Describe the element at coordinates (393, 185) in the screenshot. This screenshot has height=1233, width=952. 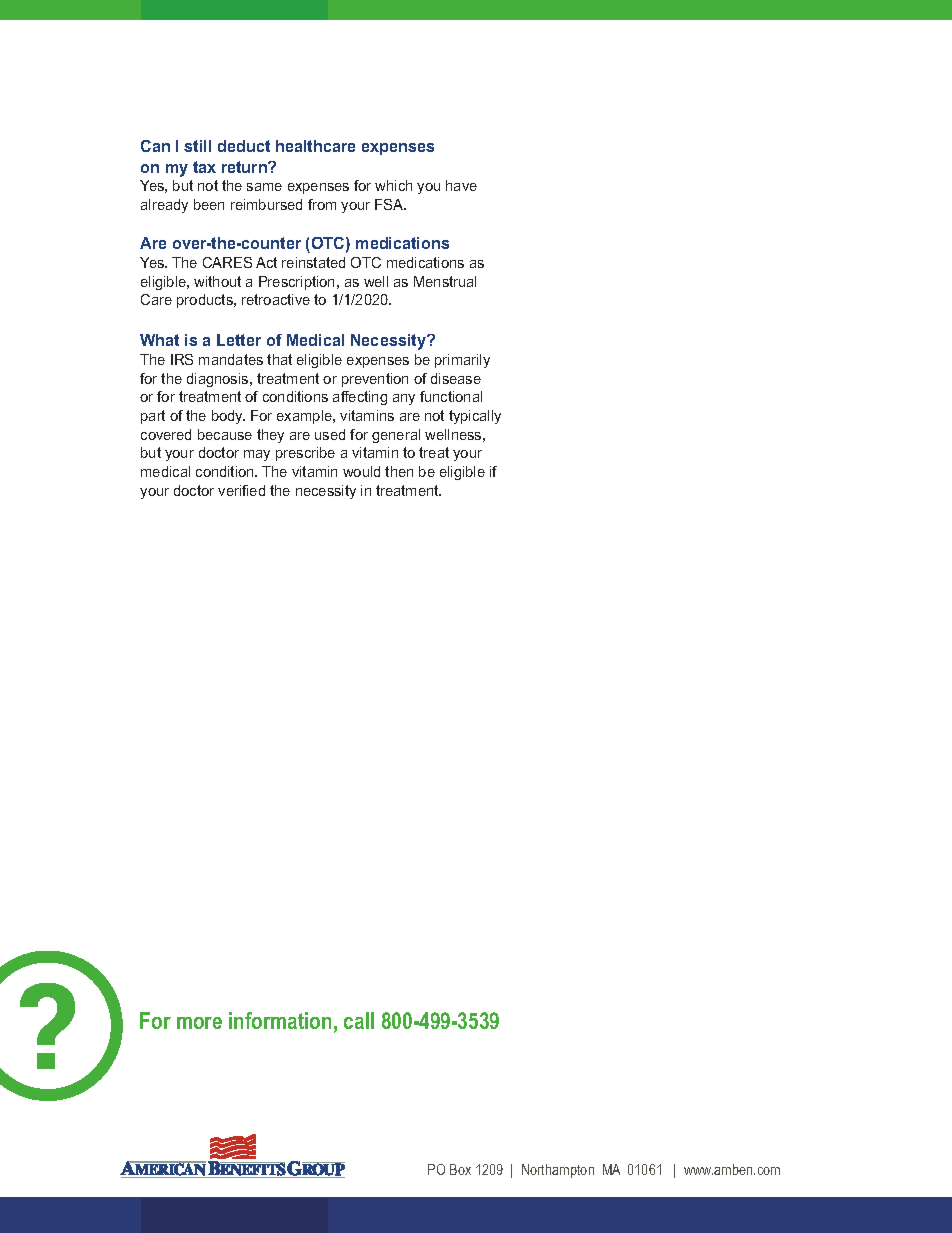
I see `which` at that location.
